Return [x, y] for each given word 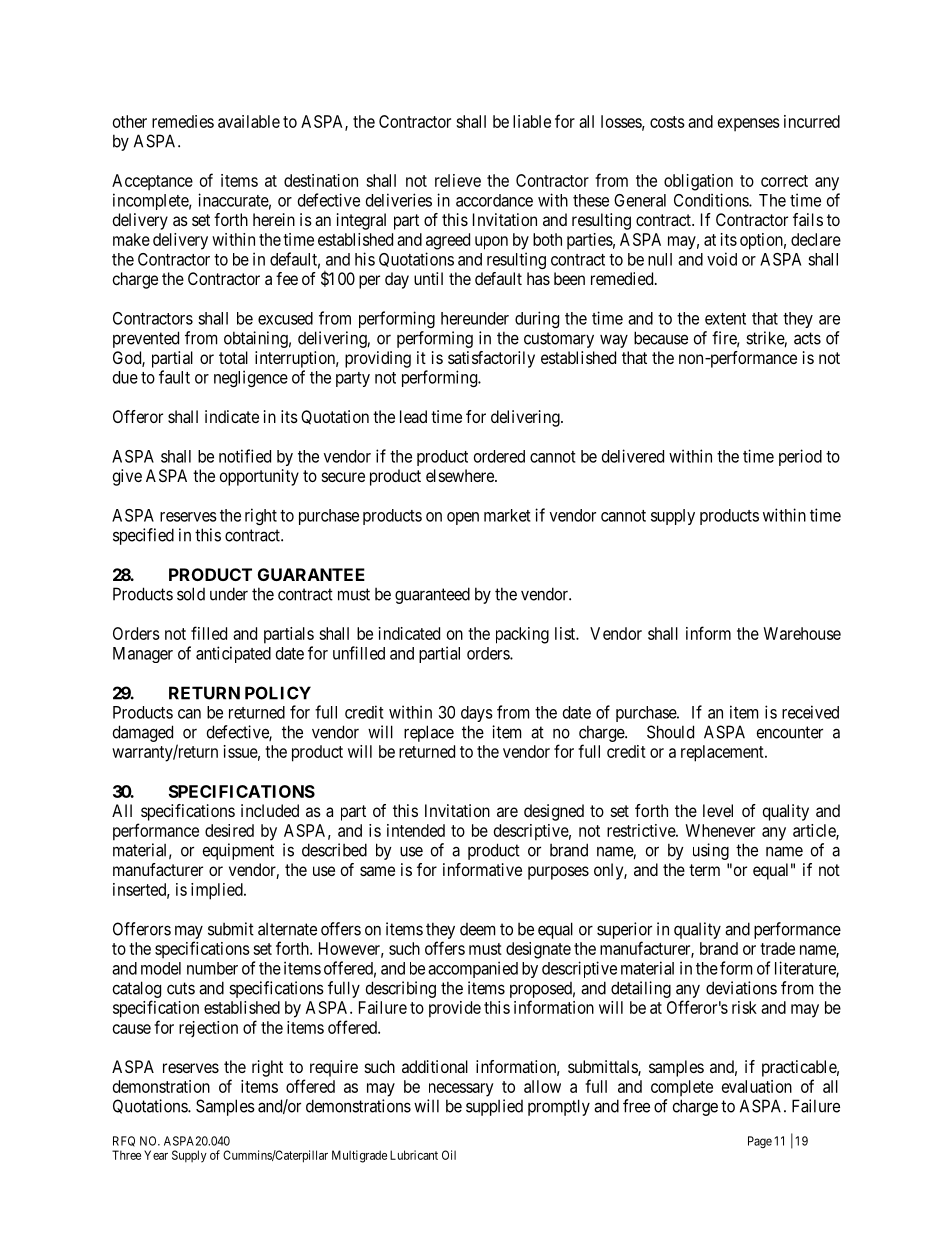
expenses [749, 125]
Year [156, 1155]
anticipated [233, 654]
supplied [494, 1107]
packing [522, 635]
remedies [183, 121]
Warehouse [802, 633]
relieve [458, 180]
